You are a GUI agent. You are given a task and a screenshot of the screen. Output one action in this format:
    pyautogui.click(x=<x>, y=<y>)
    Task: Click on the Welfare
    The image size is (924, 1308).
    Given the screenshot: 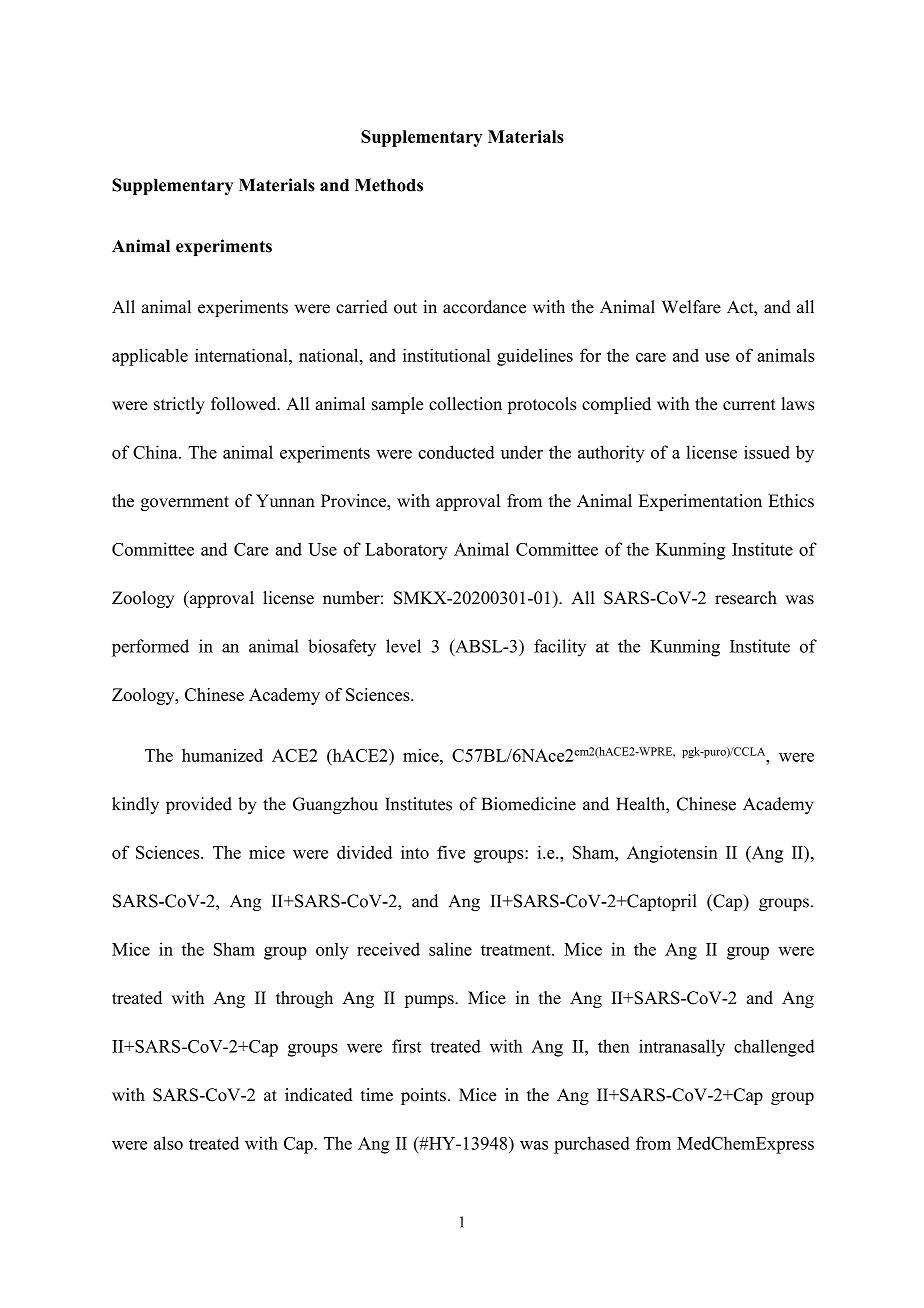 What is the action you would take?
    pyautogui.click(x=691, y=307)
